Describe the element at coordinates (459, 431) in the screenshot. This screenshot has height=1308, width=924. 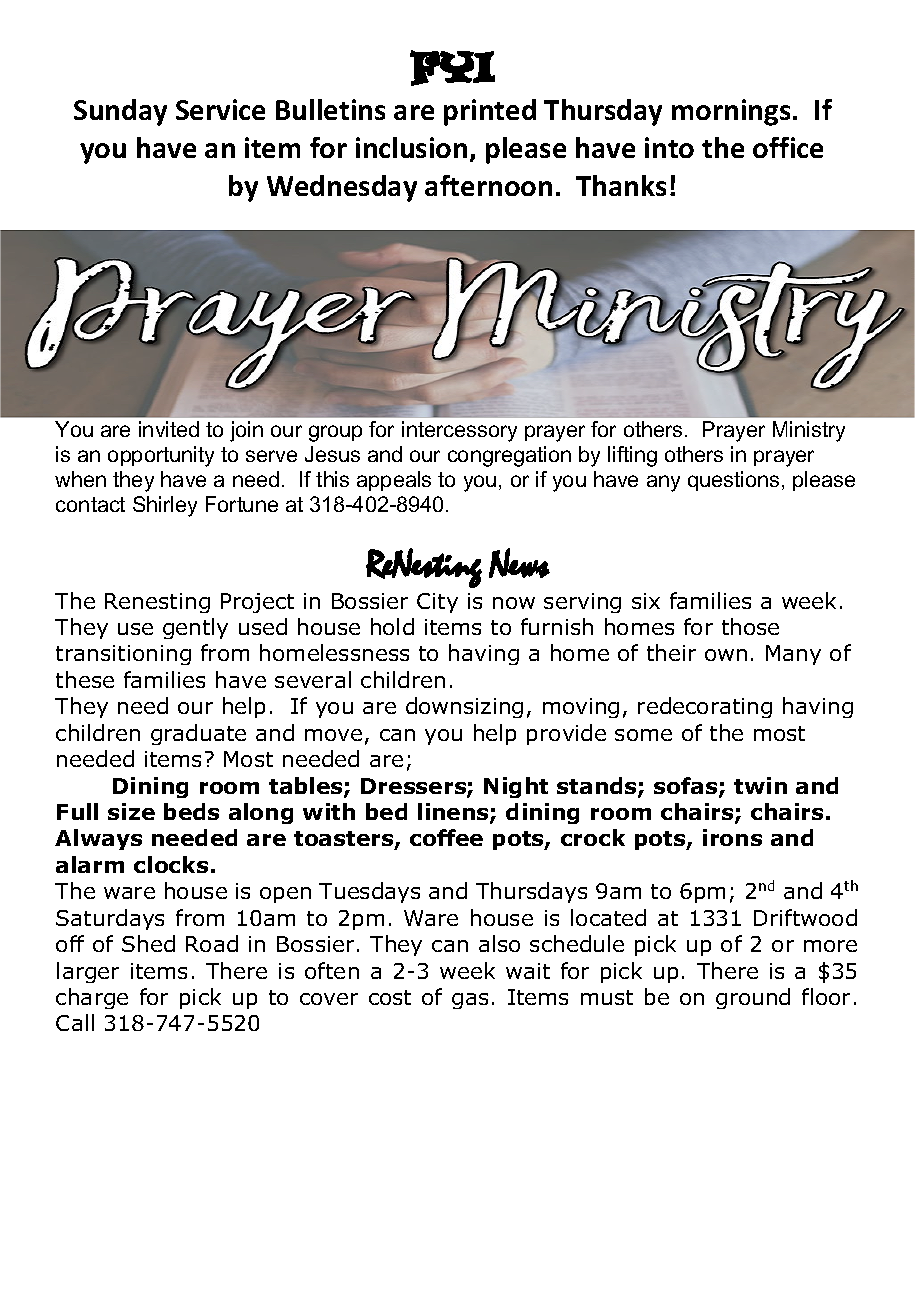
I see `intercessory` at that location.
